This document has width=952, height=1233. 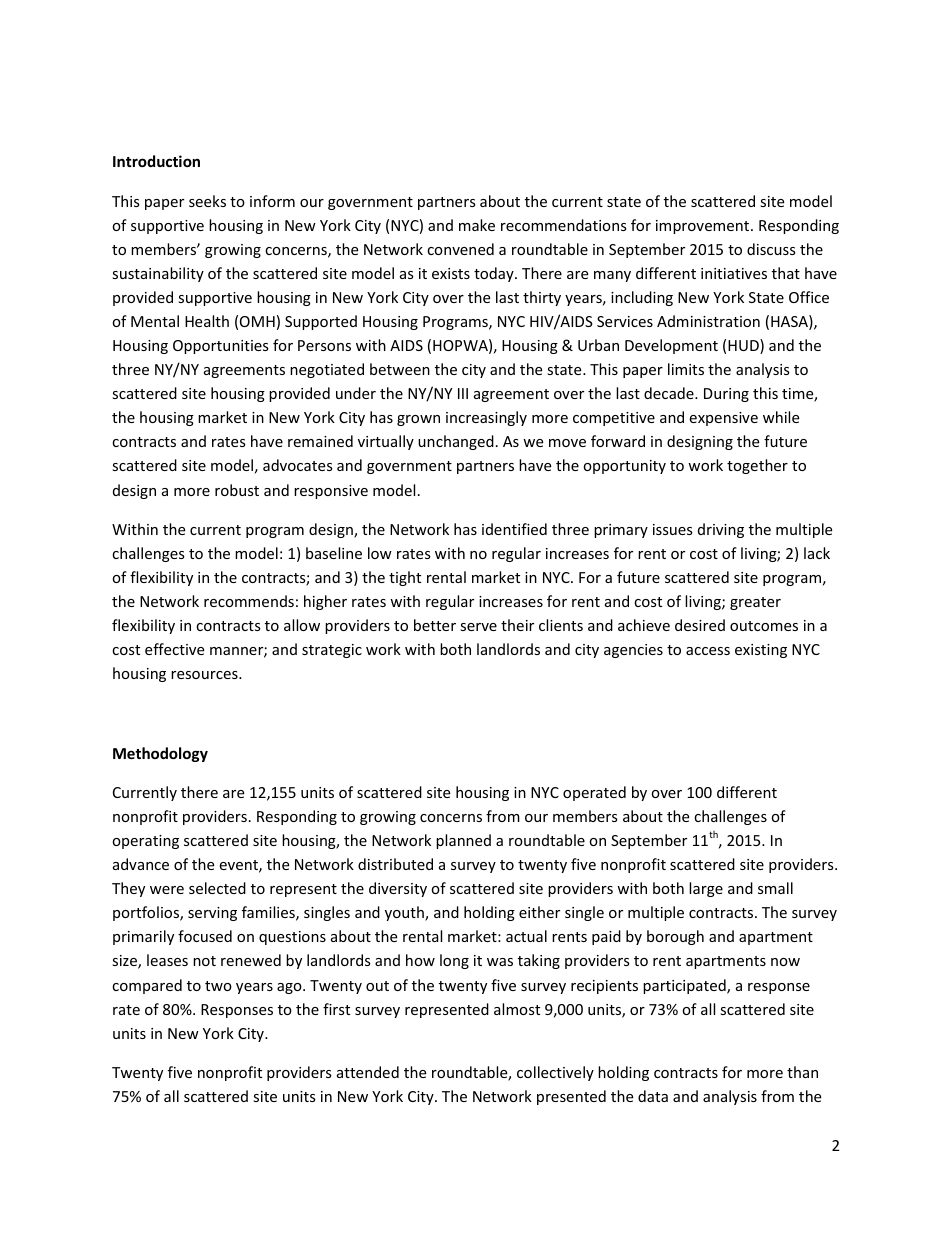 I want to click on III, so click(x=463, y=393).
